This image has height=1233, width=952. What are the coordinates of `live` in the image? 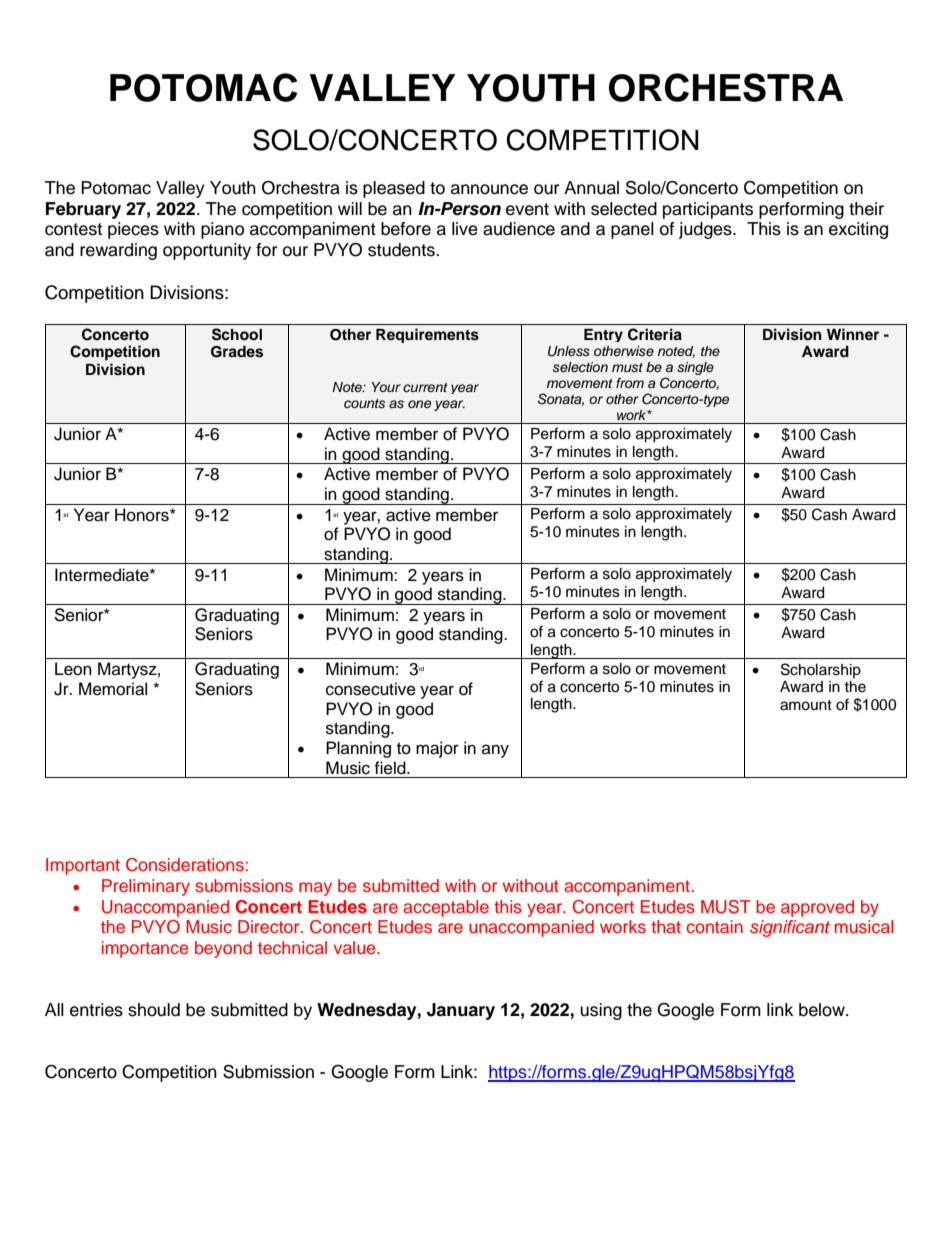 It's located at (465, 229).
